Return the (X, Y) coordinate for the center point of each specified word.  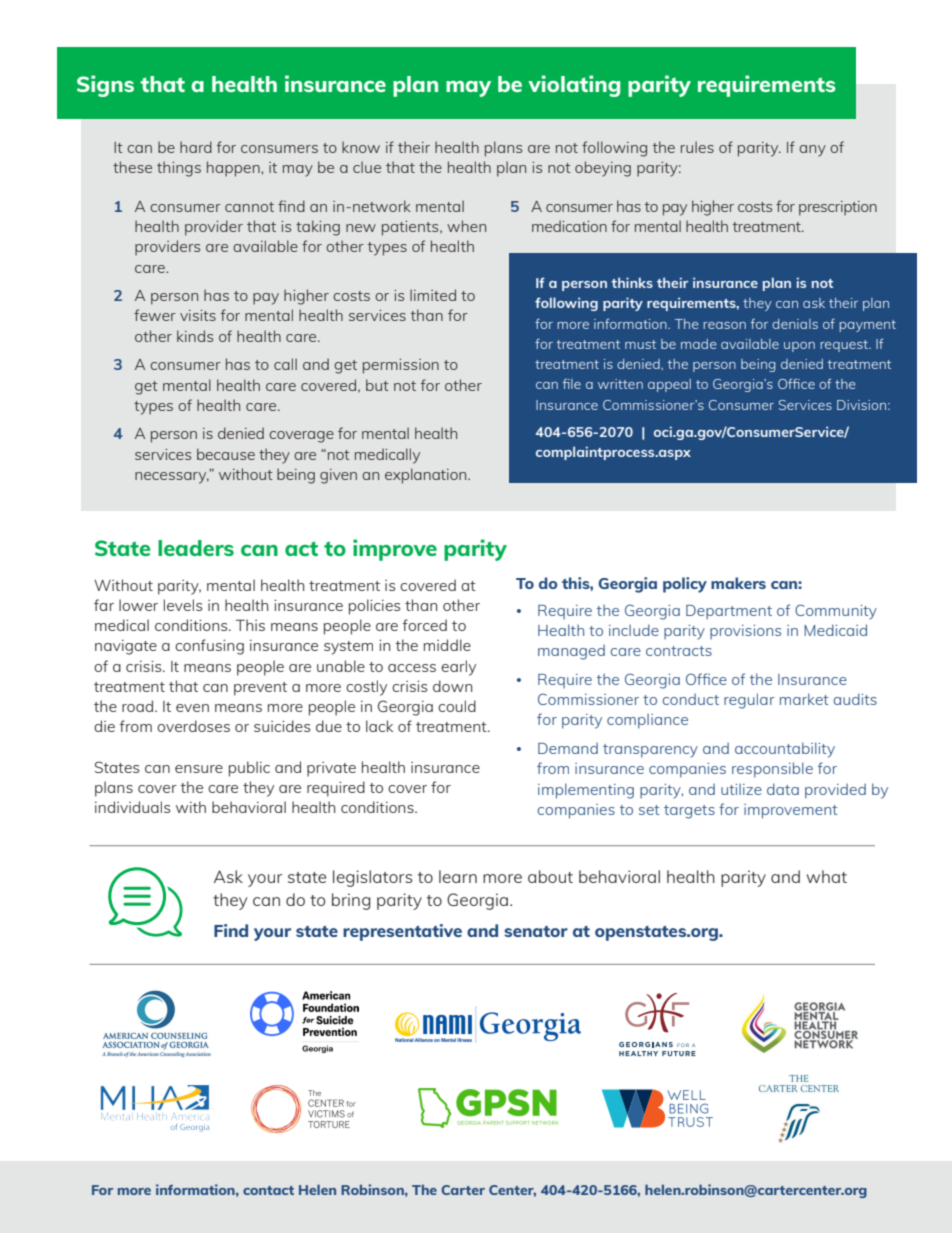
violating (574, 86)
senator (536, 931)
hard (196, 147)
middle (447, 645)
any (812, 151)
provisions (745, 632)
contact (268, 1190)
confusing (209, 647)
